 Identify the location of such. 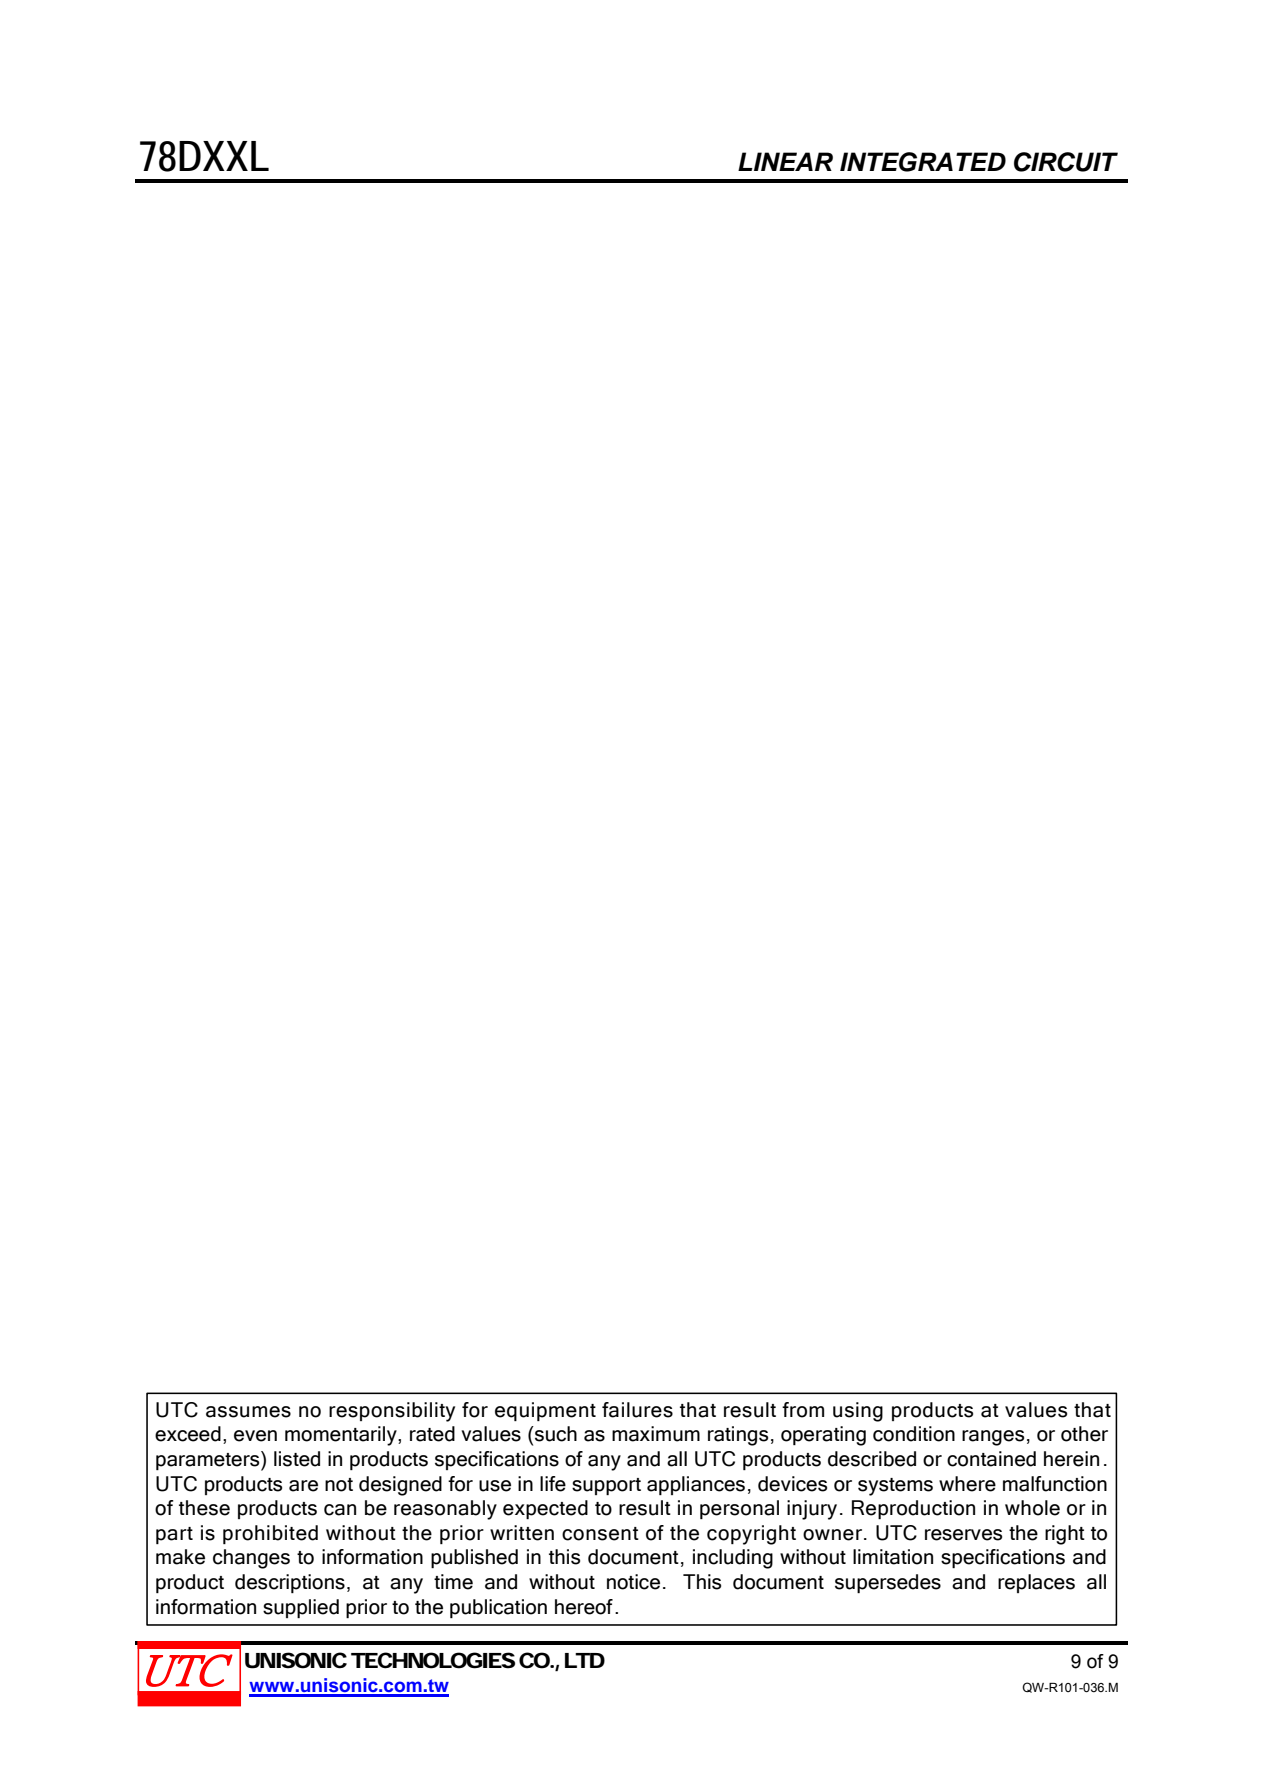
(555, 1434).
